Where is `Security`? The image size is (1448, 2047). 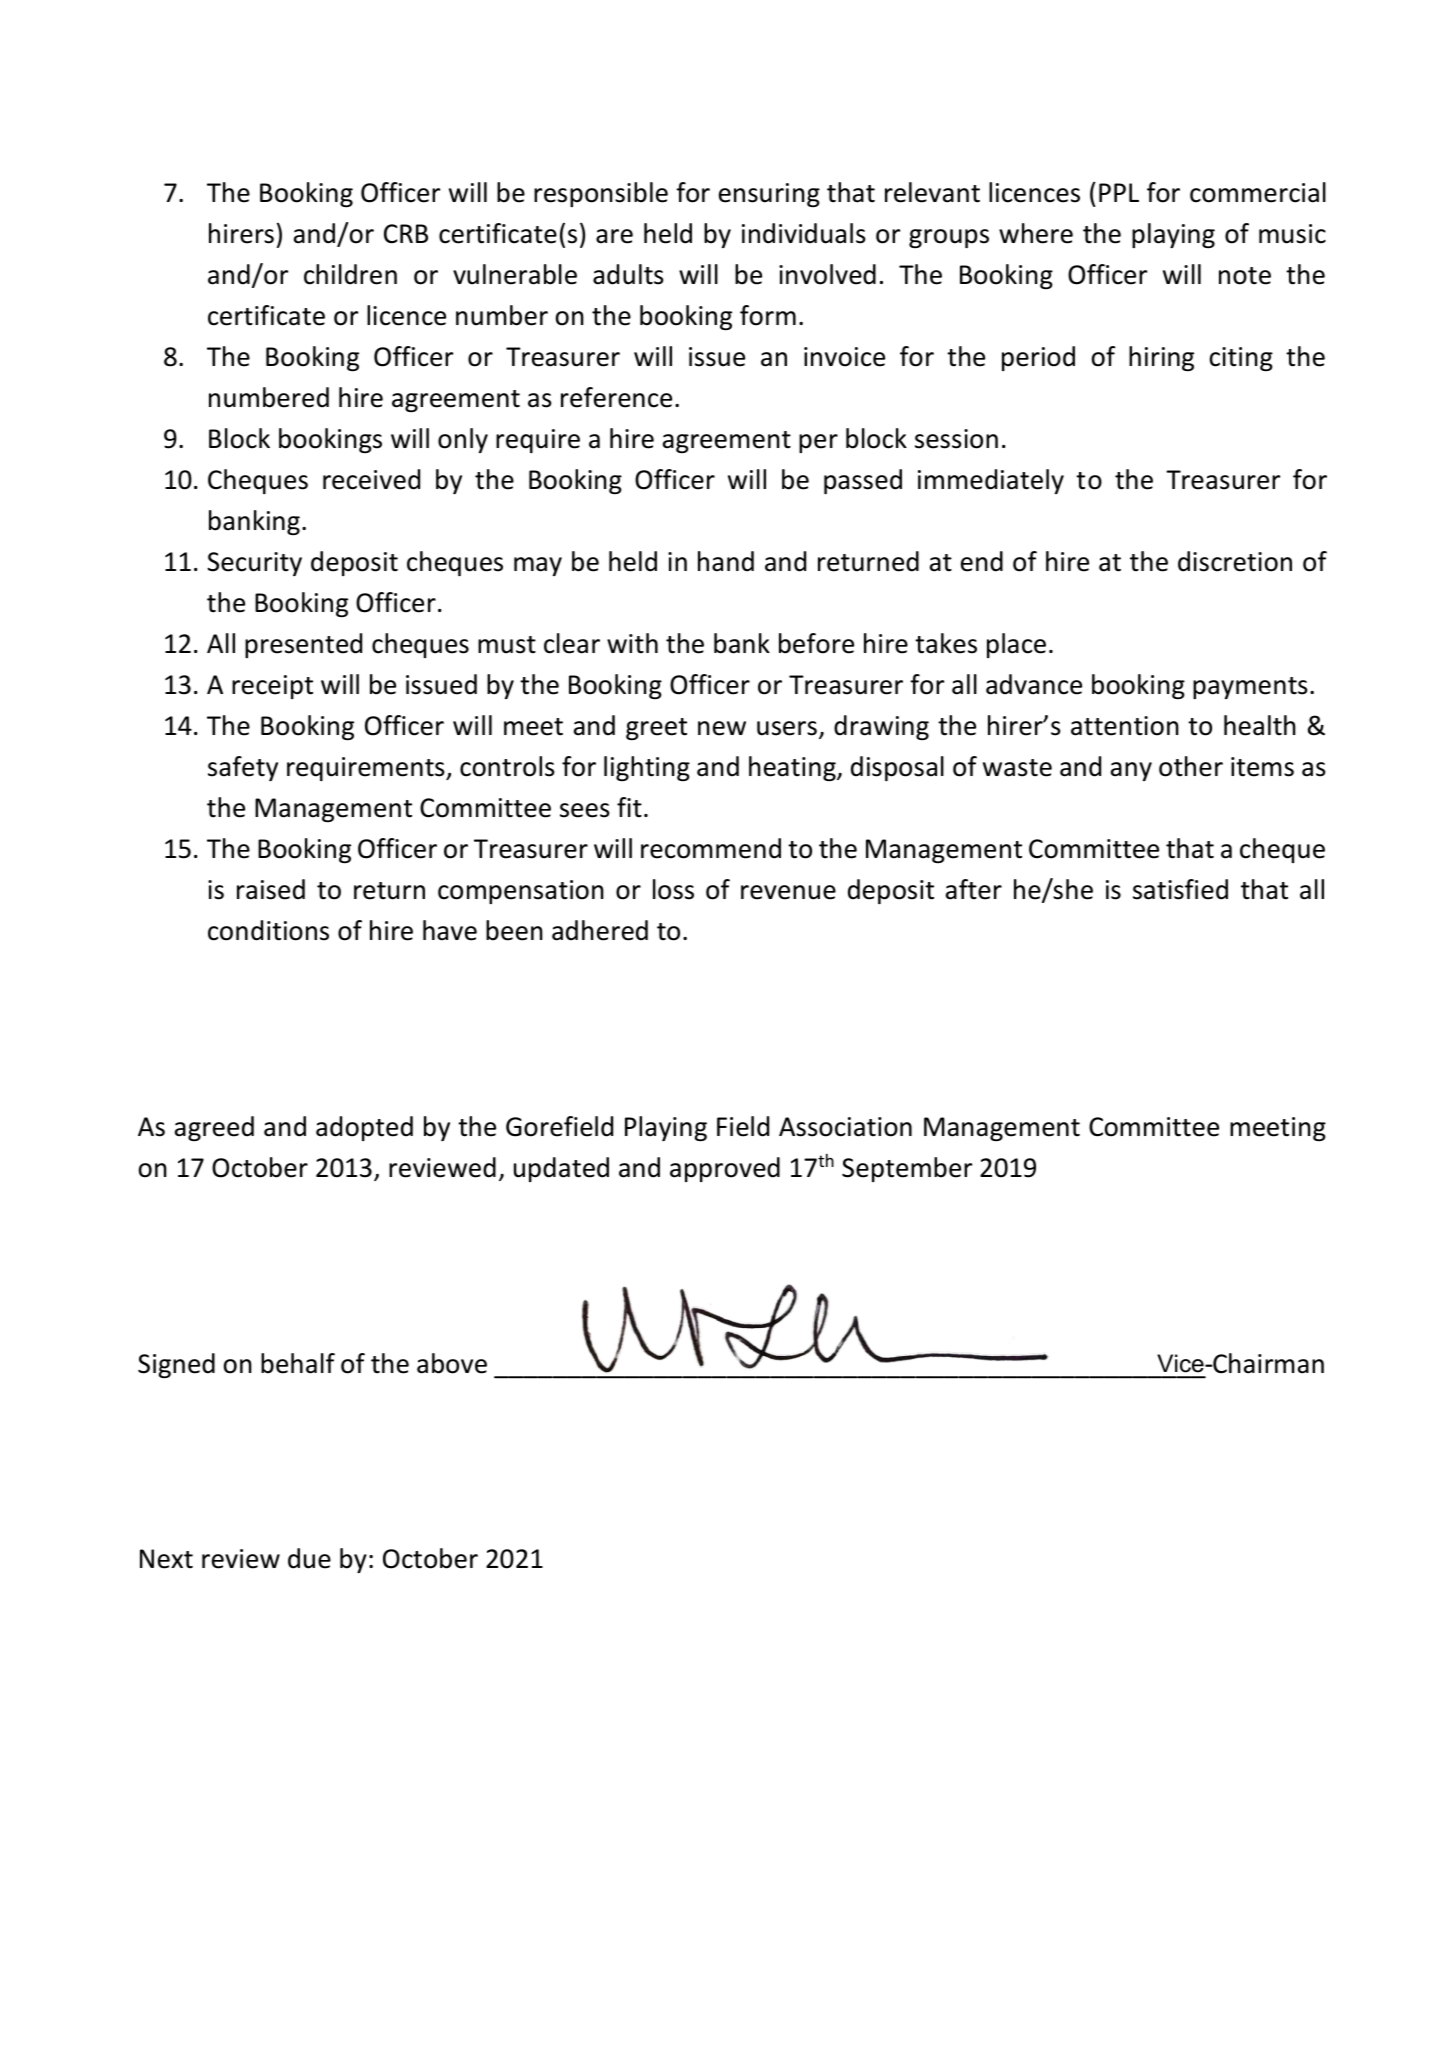 Security is located at coordinates (254, 564).
